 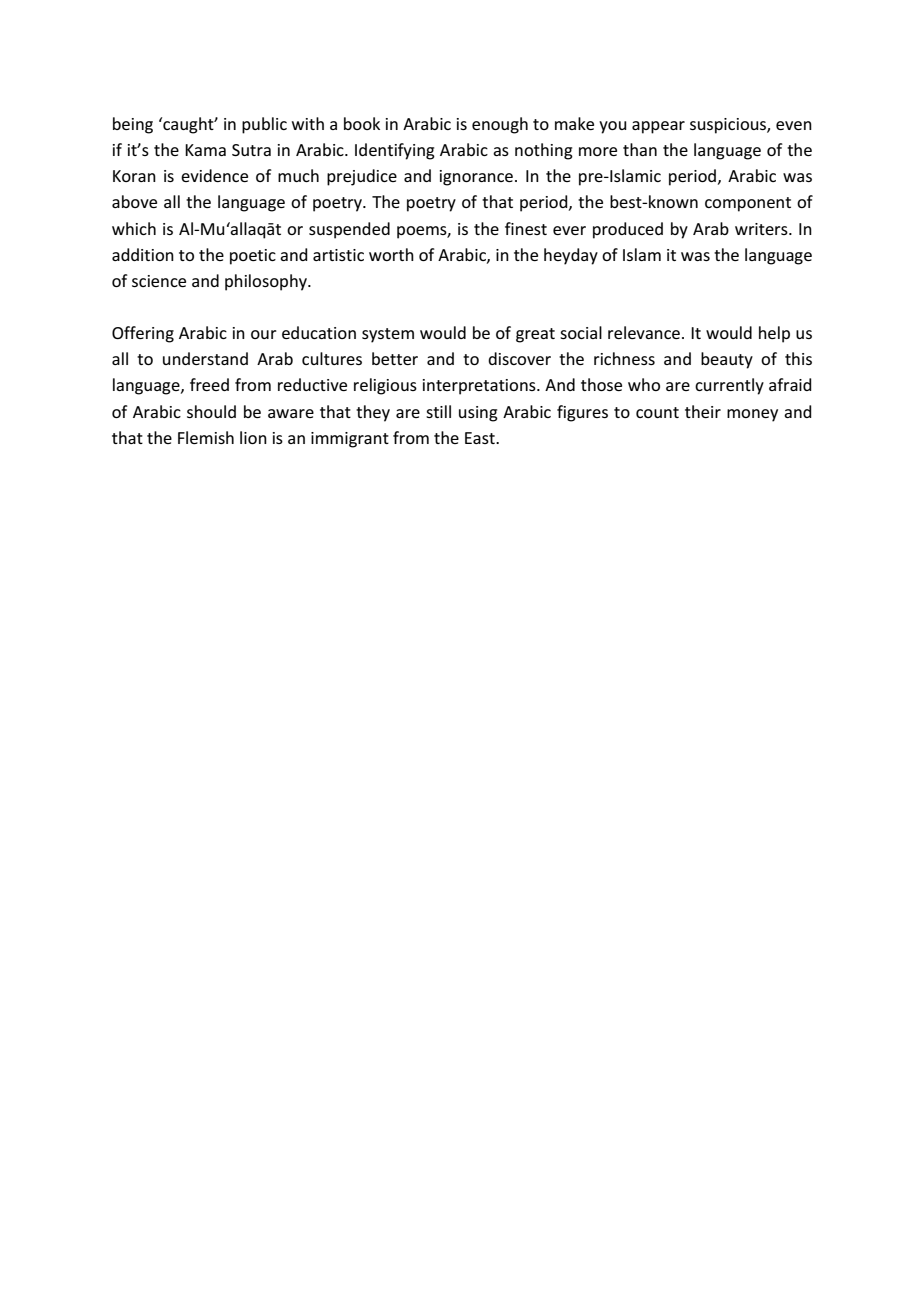 I want to click on worth, so click(x=391, y=254).
